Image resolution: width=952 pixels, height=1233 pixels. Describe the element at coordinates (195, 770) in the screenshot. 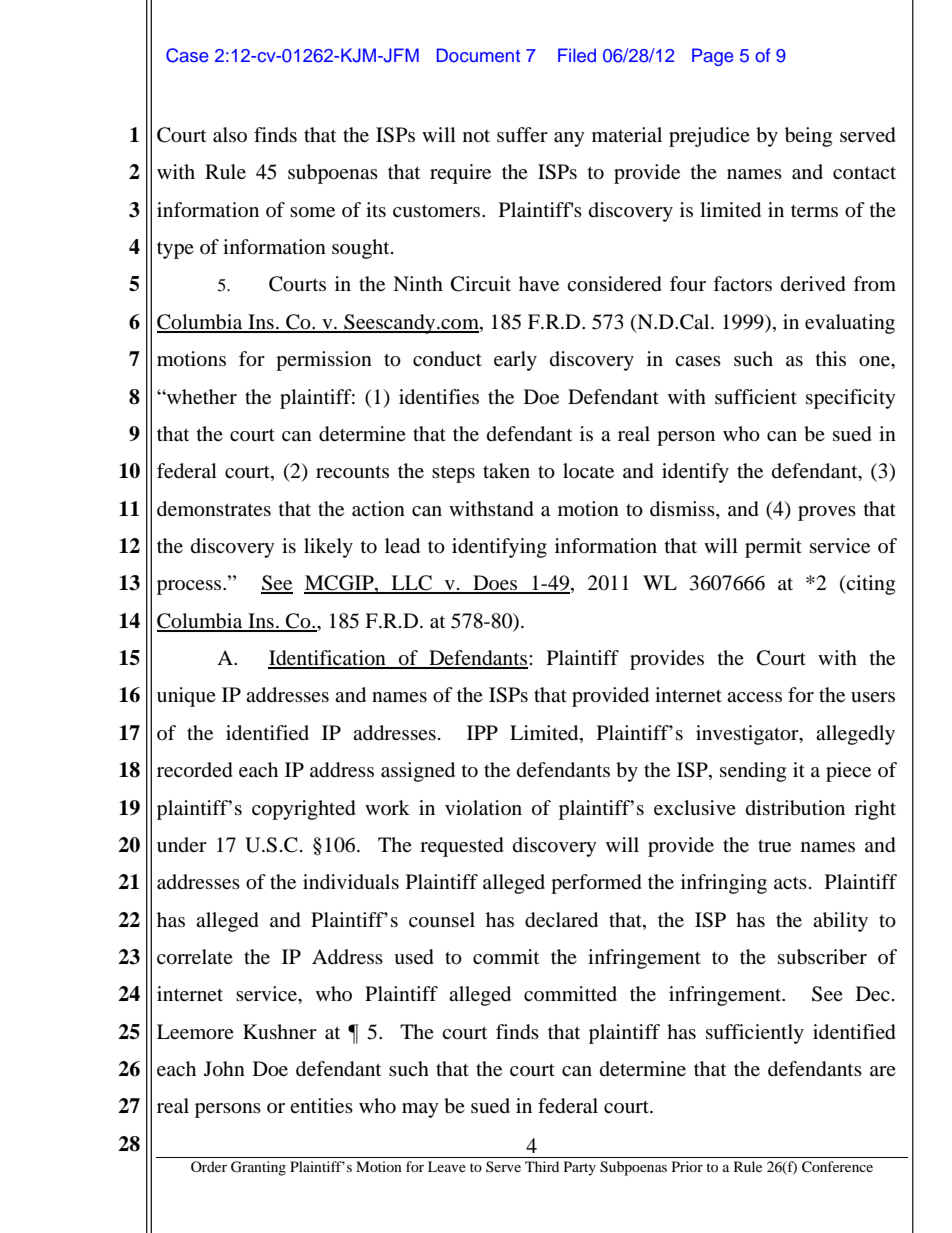

I see `recorded` at that location.
